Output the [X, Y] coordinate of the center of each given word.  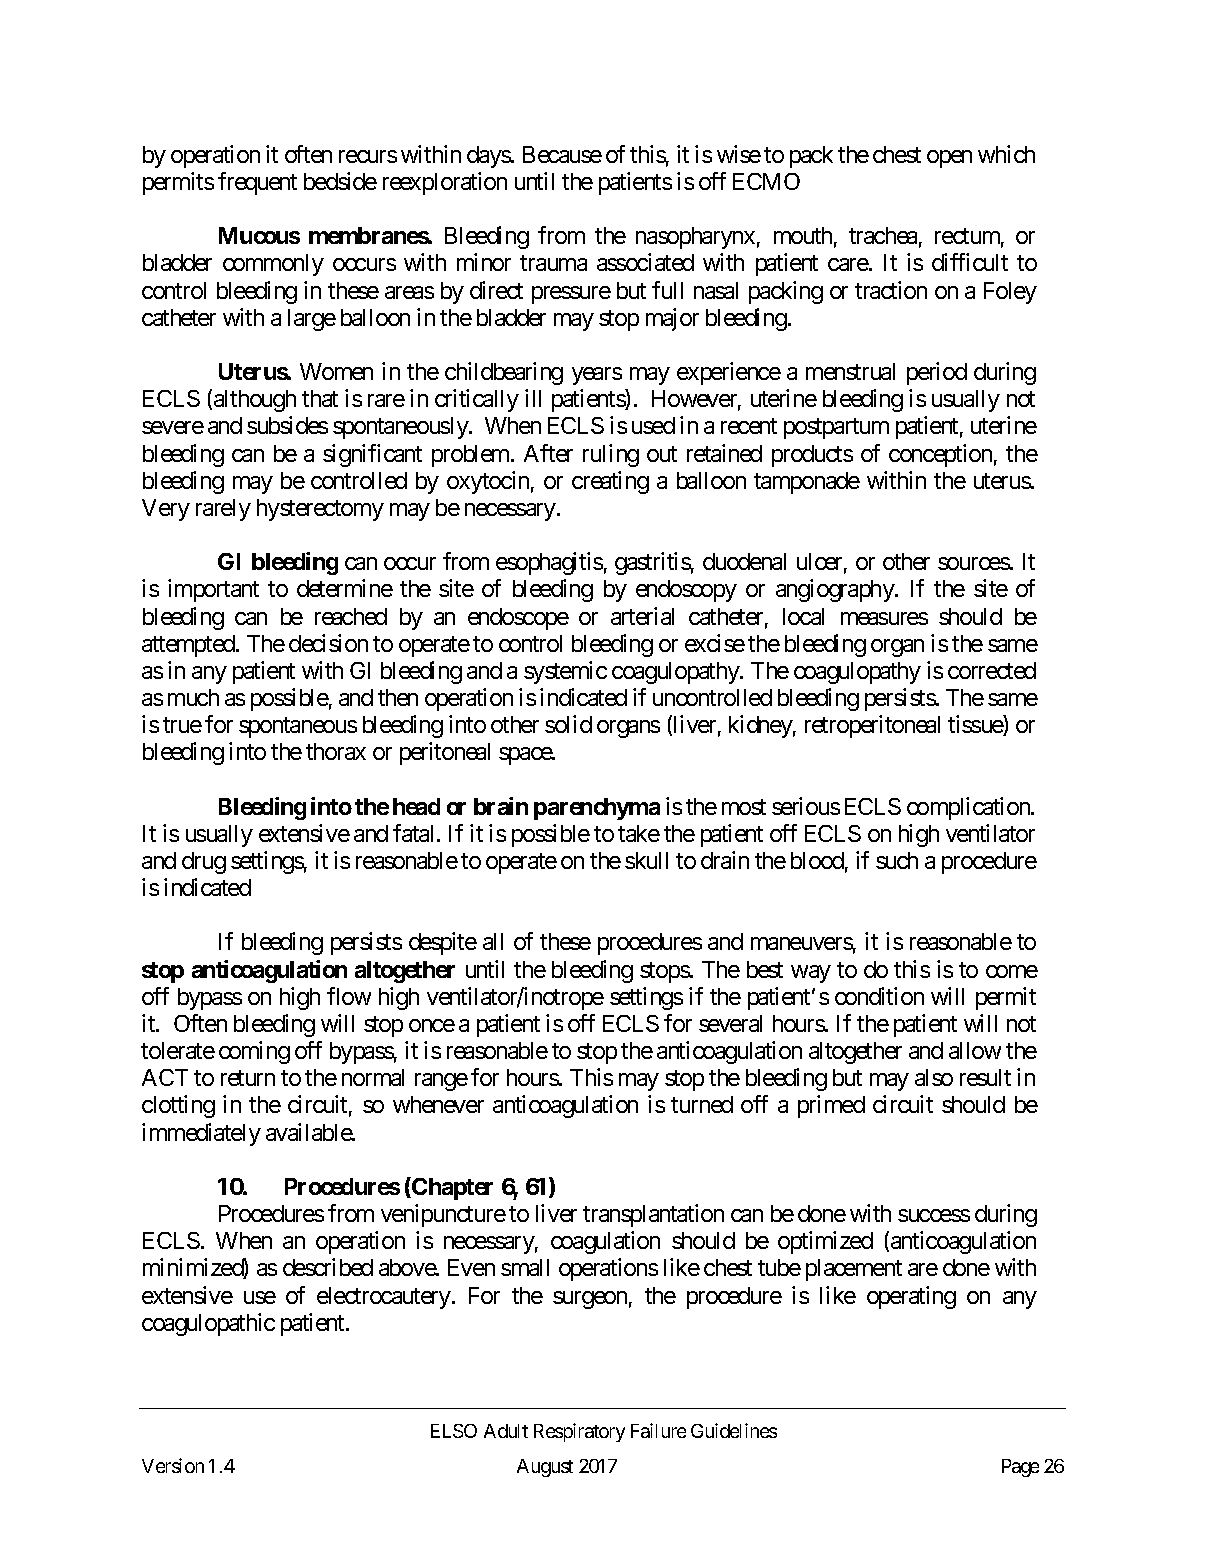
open [949, 159]
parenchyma [597, 809]
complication [969, 808]
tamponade [807, 483]
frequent [257, 183]
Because [562, 154]
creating [610, 482]
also [934, 1077]
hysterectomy [320, 510]
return [248, 1078]
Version [173, 1465]
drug [204, 863]
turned [702, 1104]
